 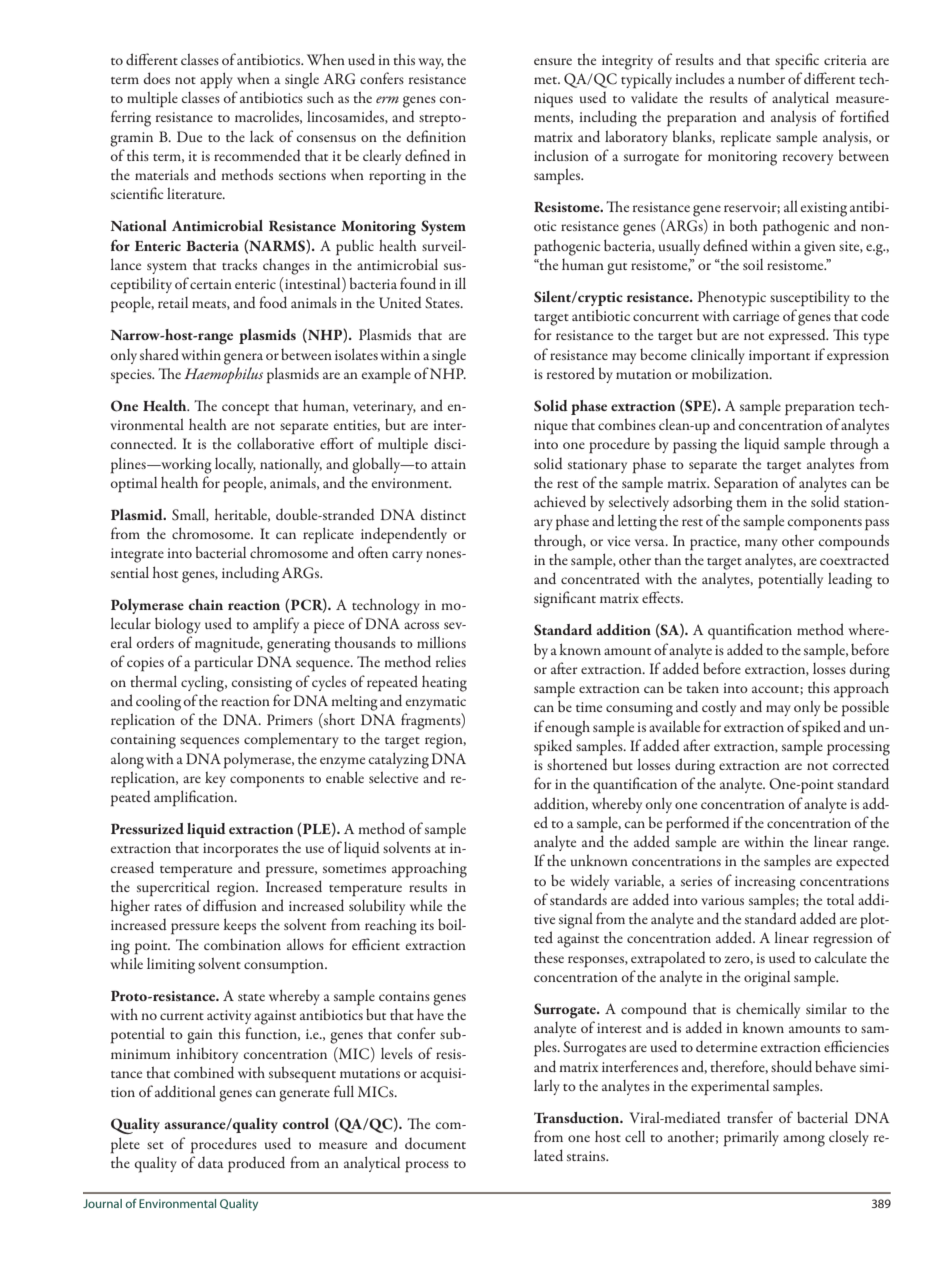 I want to click on many, so click(x=761, y=544).
